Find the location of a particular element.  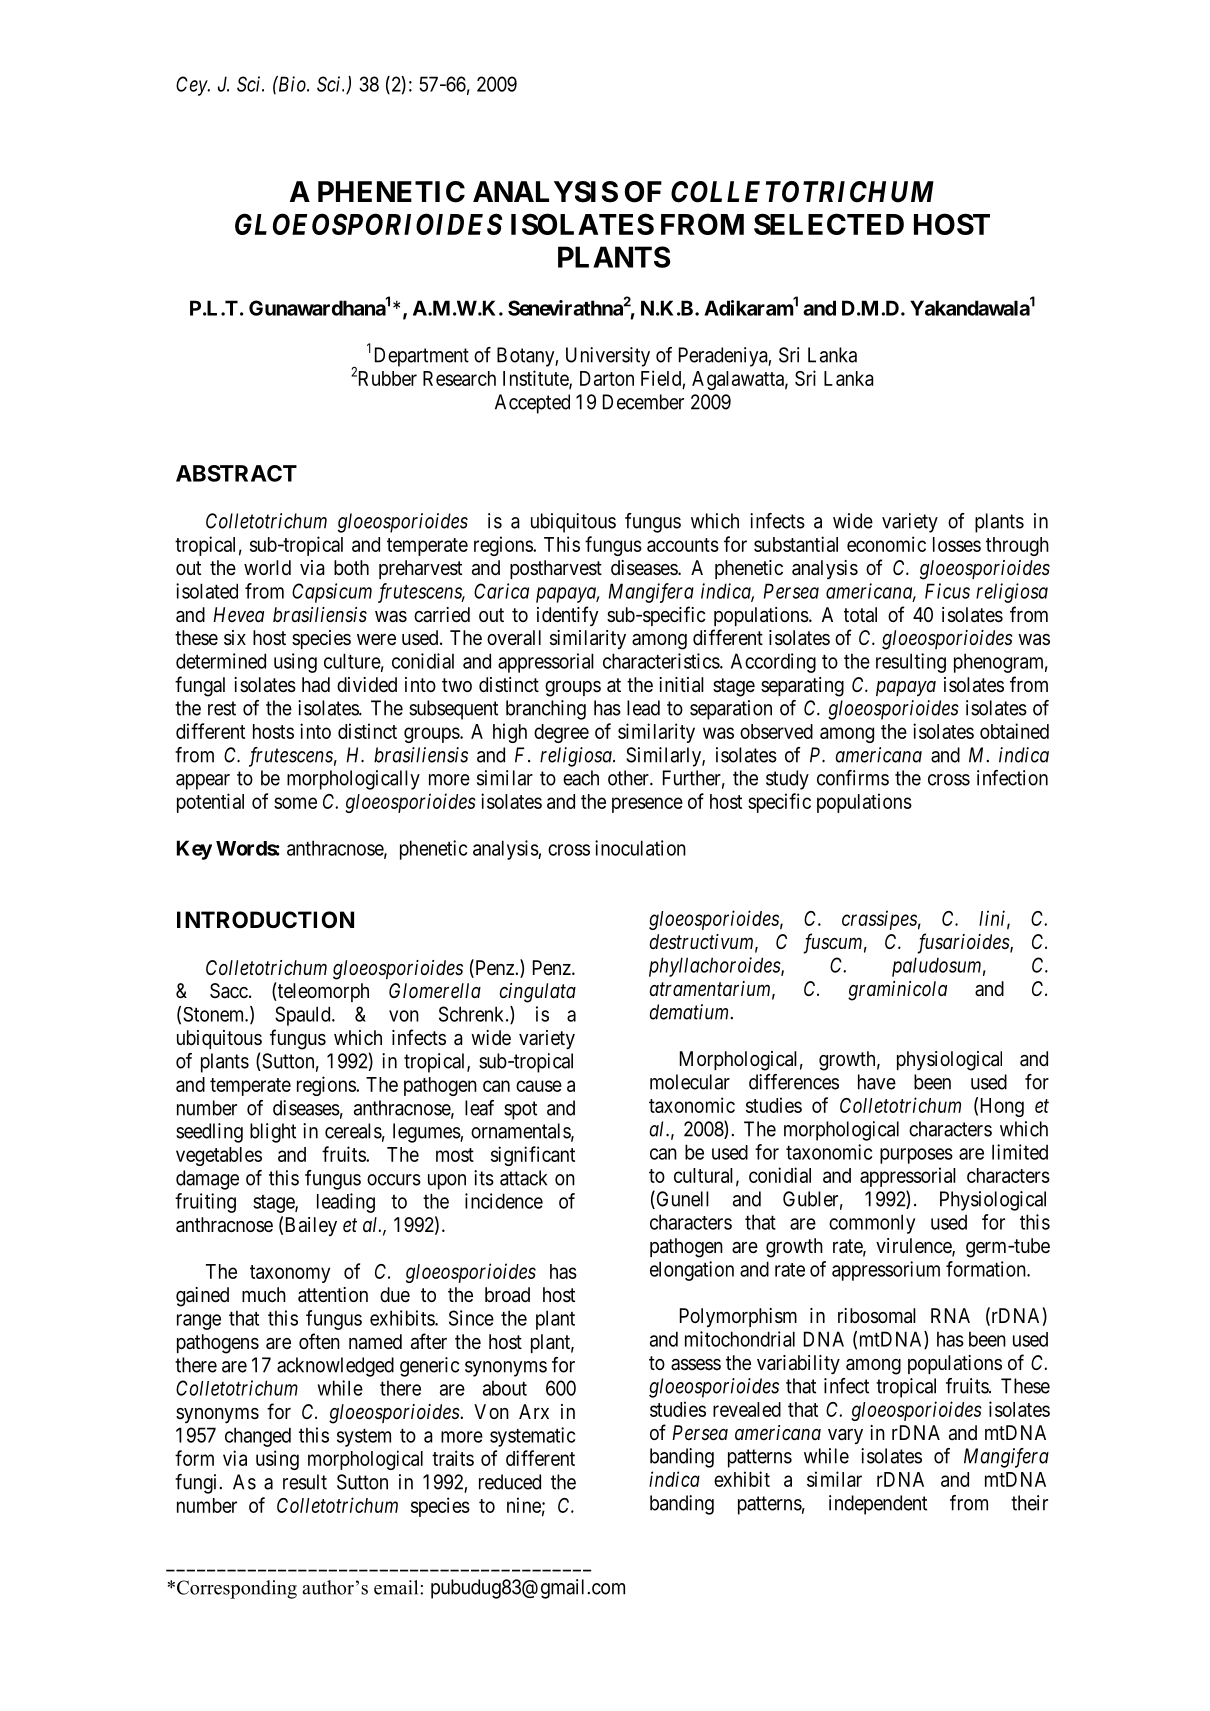

elongation is located at coordinates (692, 1271).
